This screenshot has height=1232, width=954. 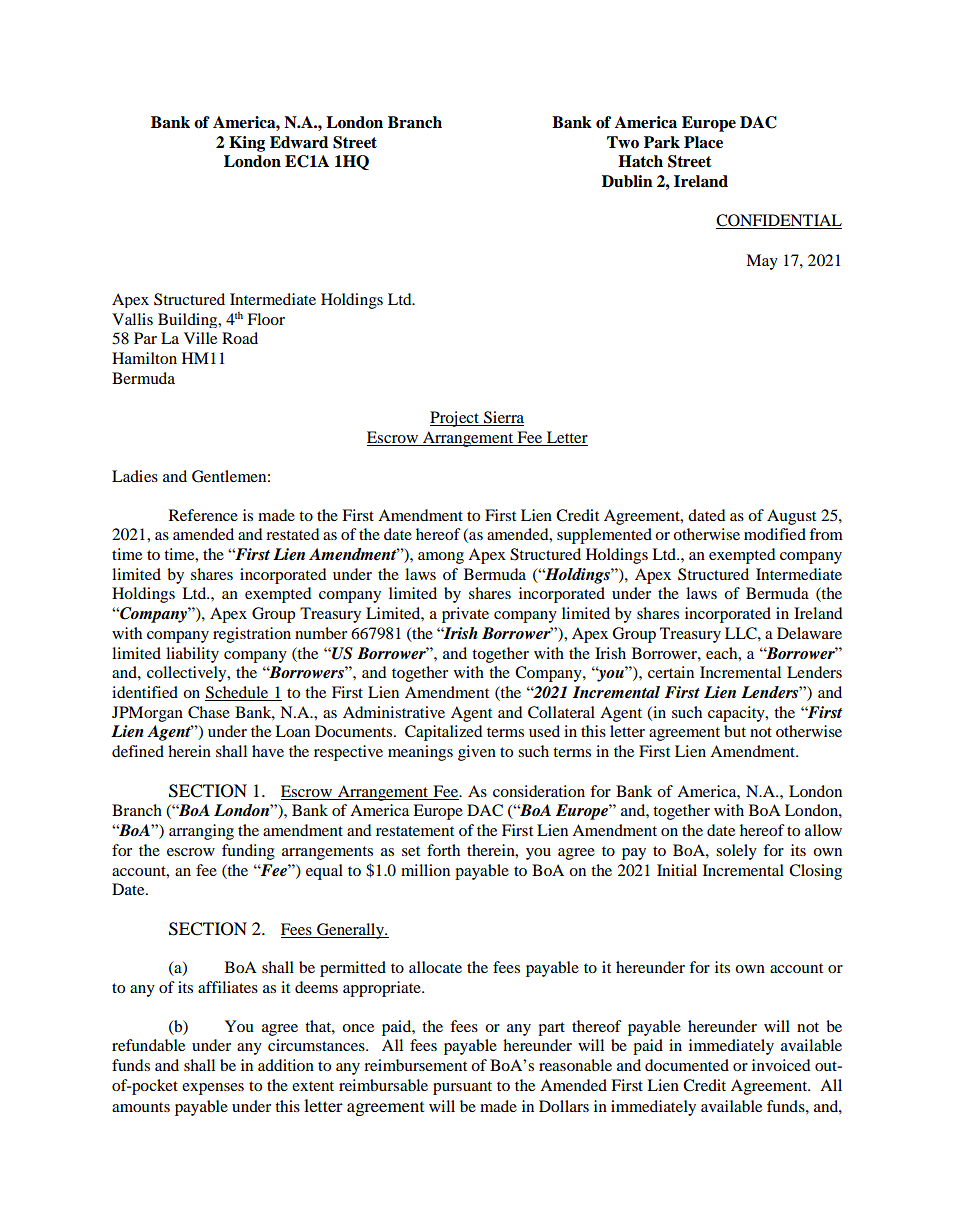 I want to click on private, so click(x=465, y=615).
